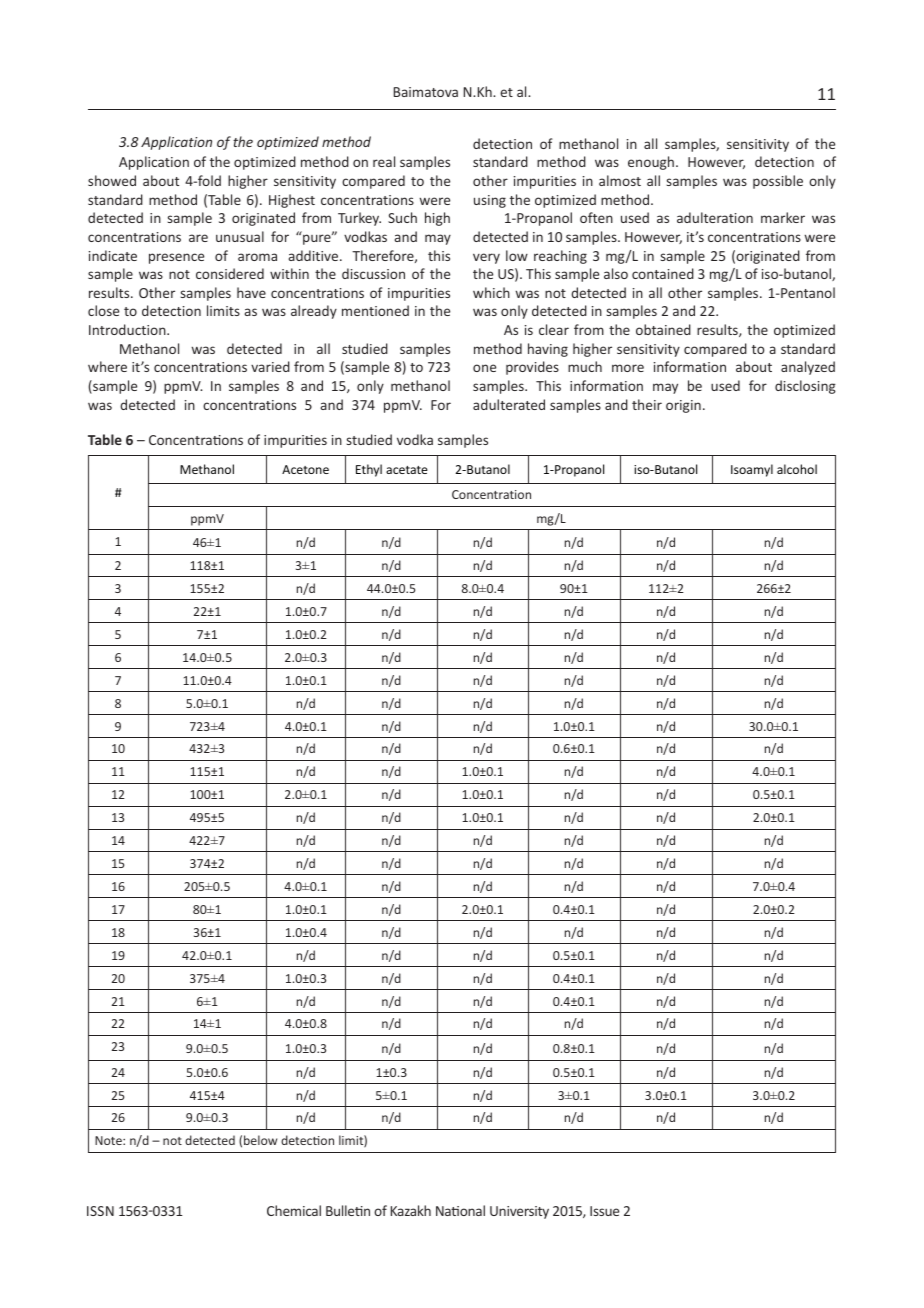 The width and height of the image is (924, 1308). What do you see at coordinates (112, 180) in the image?
I see `showed` at bounding box center [112, 180].
